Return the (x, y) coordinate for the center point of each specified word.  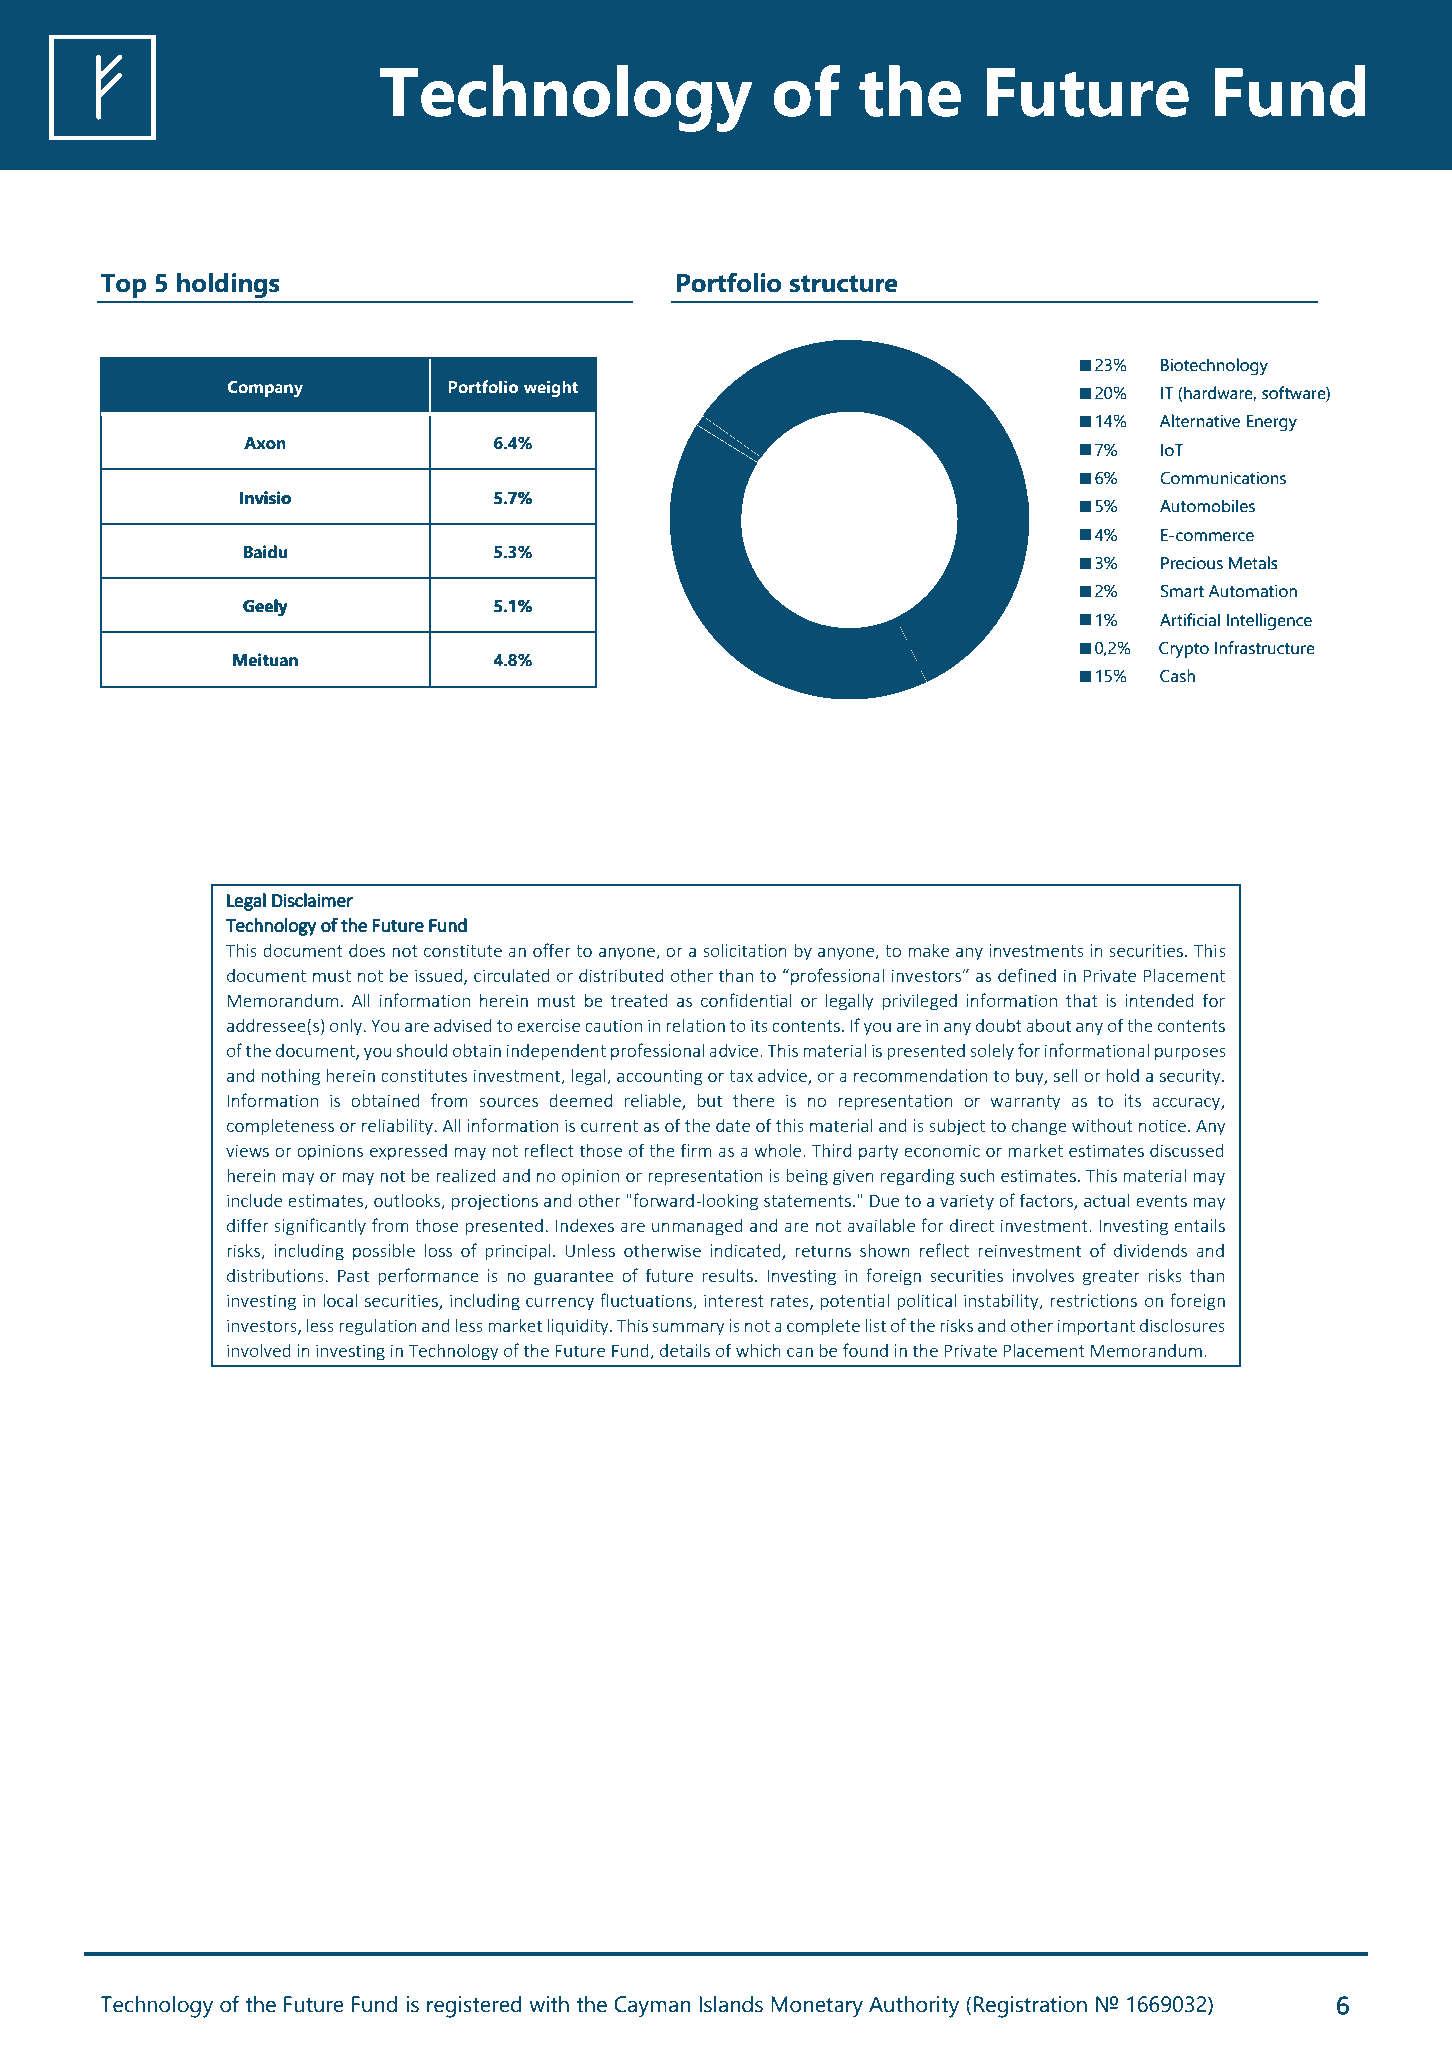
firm (696, 1150)
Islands (731, 2004)
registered (474, 2007)
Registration (1030, 2007)
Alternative (1200, 421)
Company (265, 389)
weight (551, 389)
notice (1162, 1125)
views (247, 1150)
